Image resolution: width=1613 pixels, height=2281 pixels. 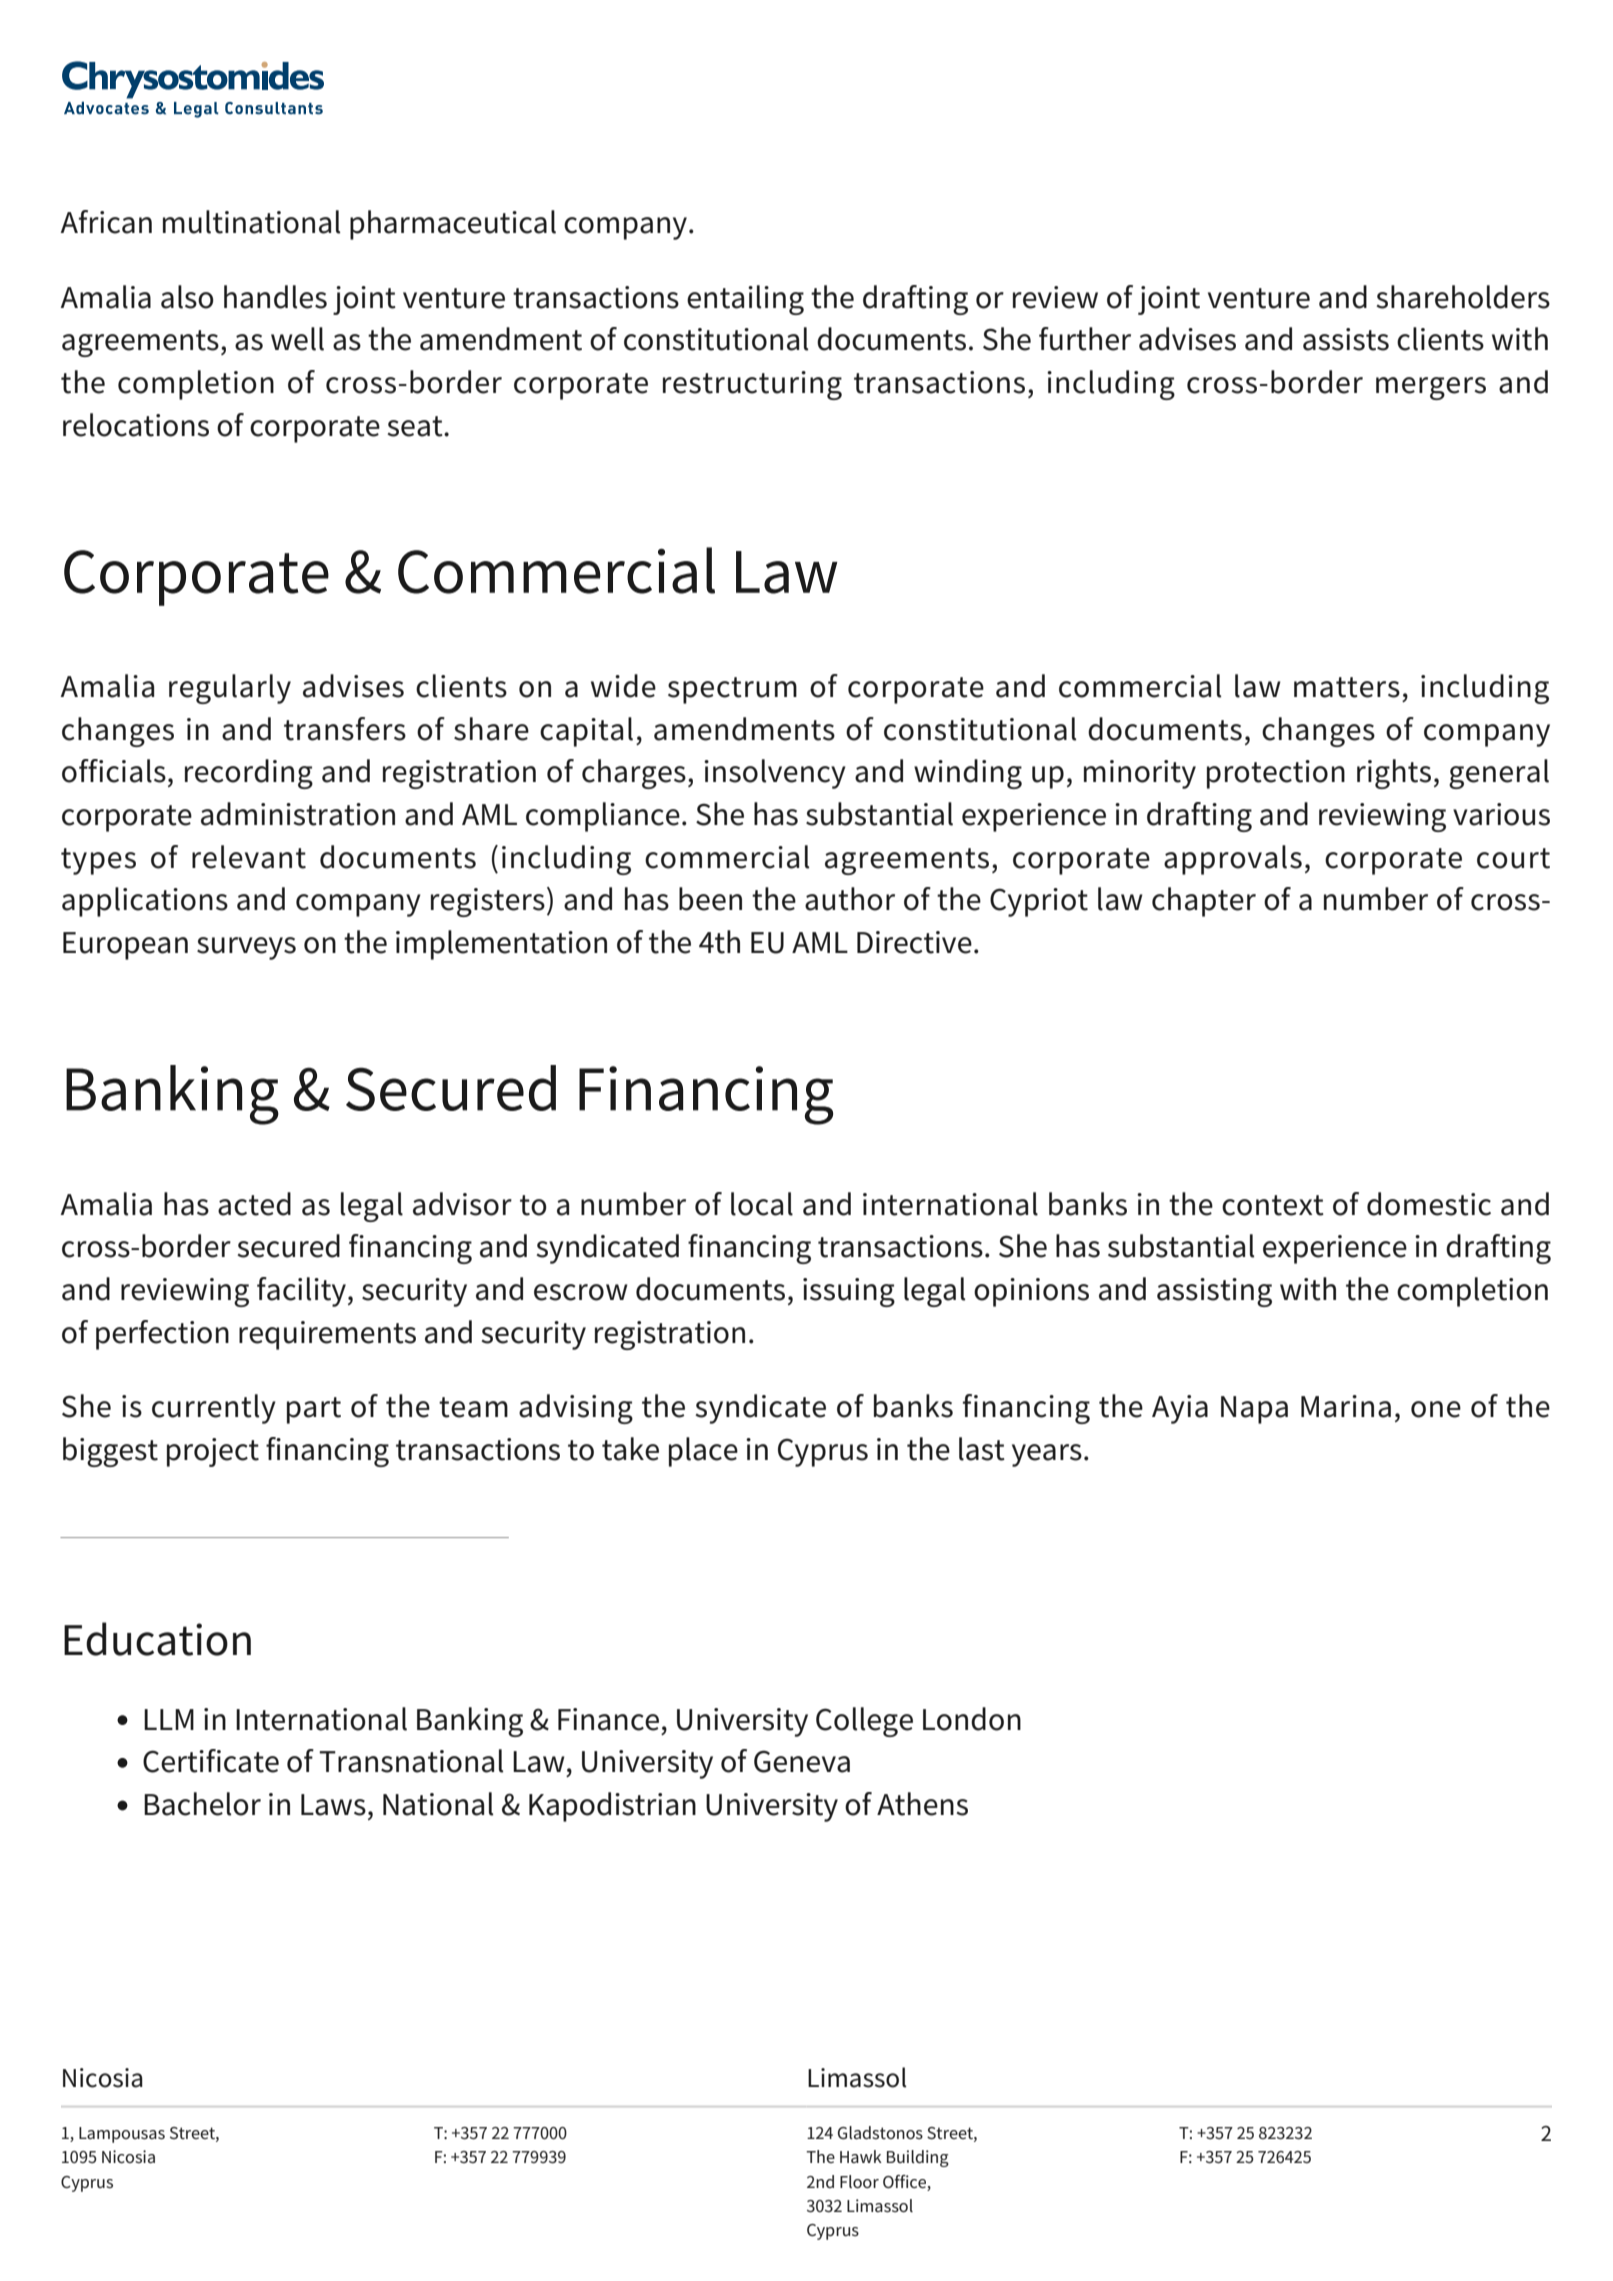 I want to click on Laws, so click(x=333, y=1805).
